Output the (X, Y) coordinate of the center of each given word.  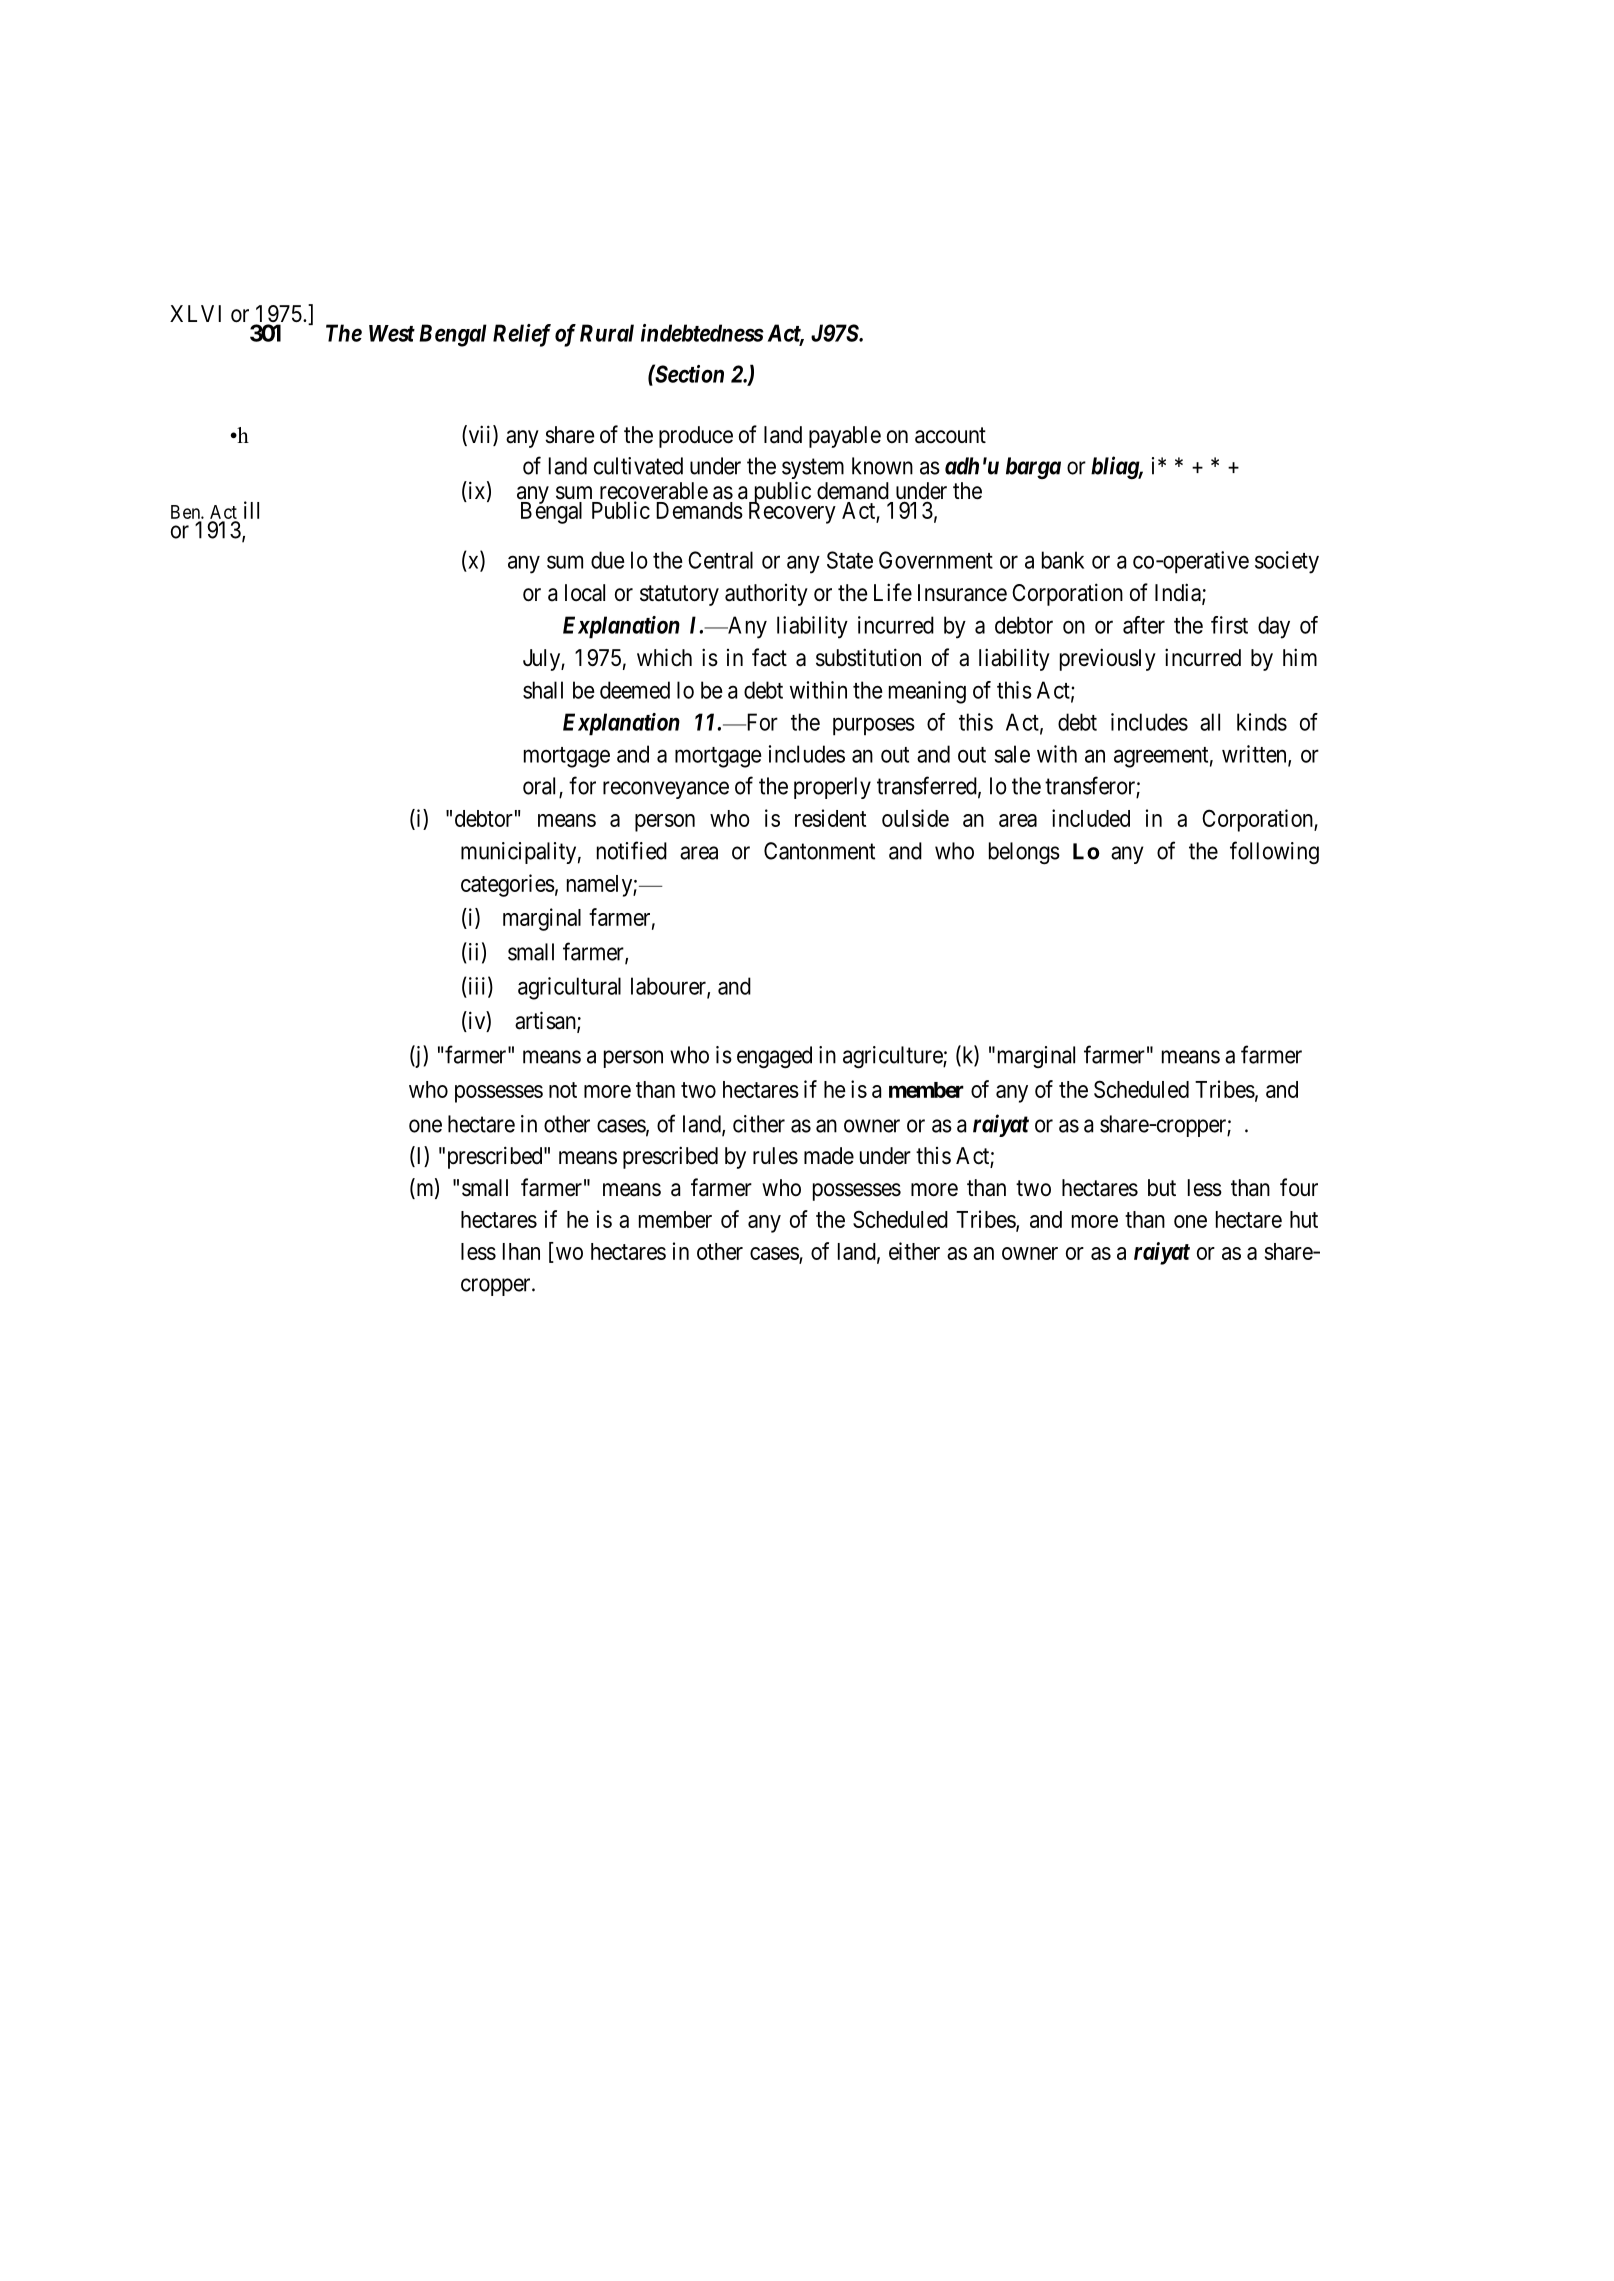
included (1091, 818)
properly (832, 788)
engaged (774, 1057)
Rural (607, 333)
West (392, 333)
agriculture (893, 1057)
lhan (521, 1251)
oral (541, 787)
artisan (546, 1021)
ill (251, 510)
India (1179, 593)
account (950, 435)
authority (766, 595)
